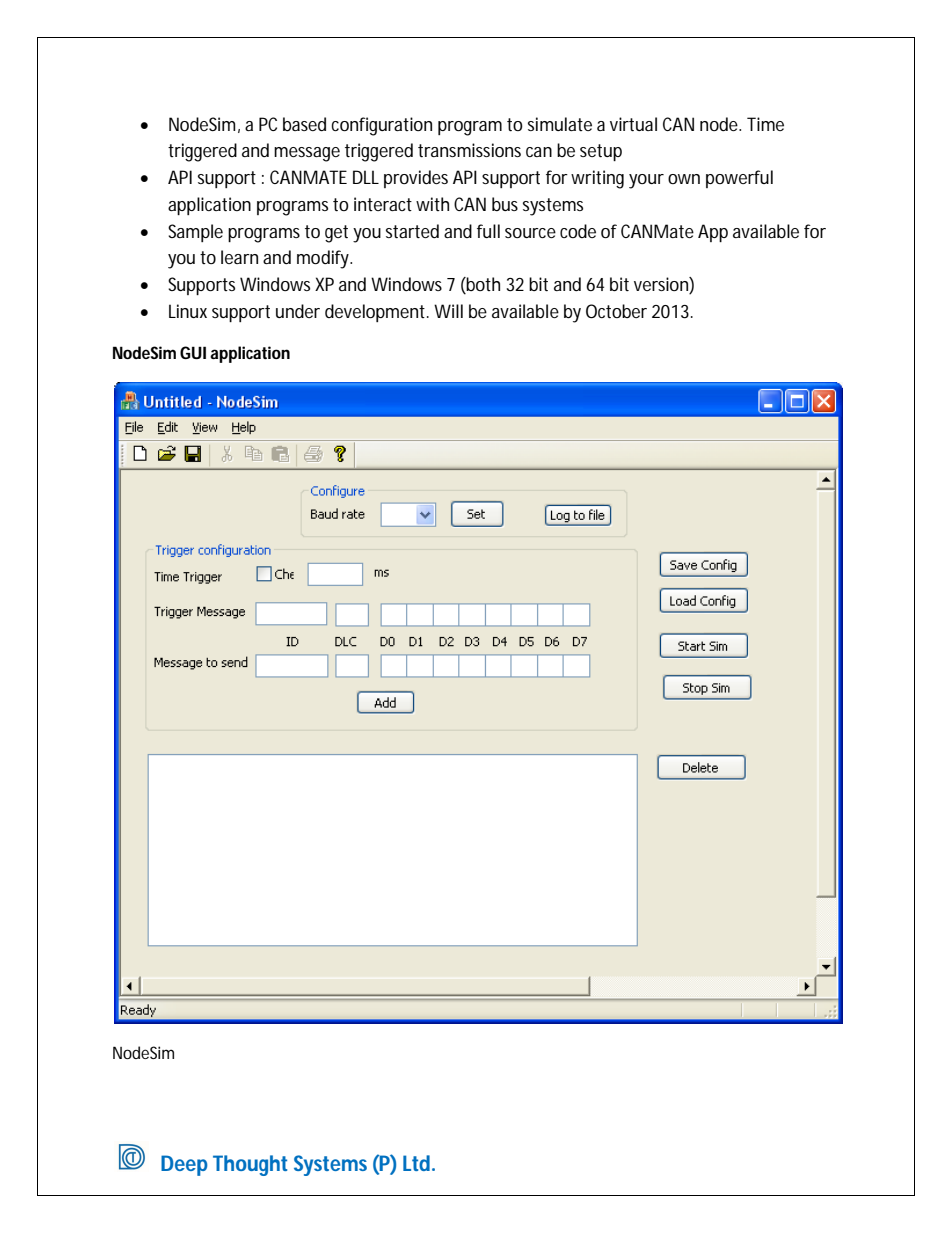 The height and width of the page is (1233, 952). What do you see at coordinates (307, 154) in the page?
I see `message` at bounding box center [307, 154].
